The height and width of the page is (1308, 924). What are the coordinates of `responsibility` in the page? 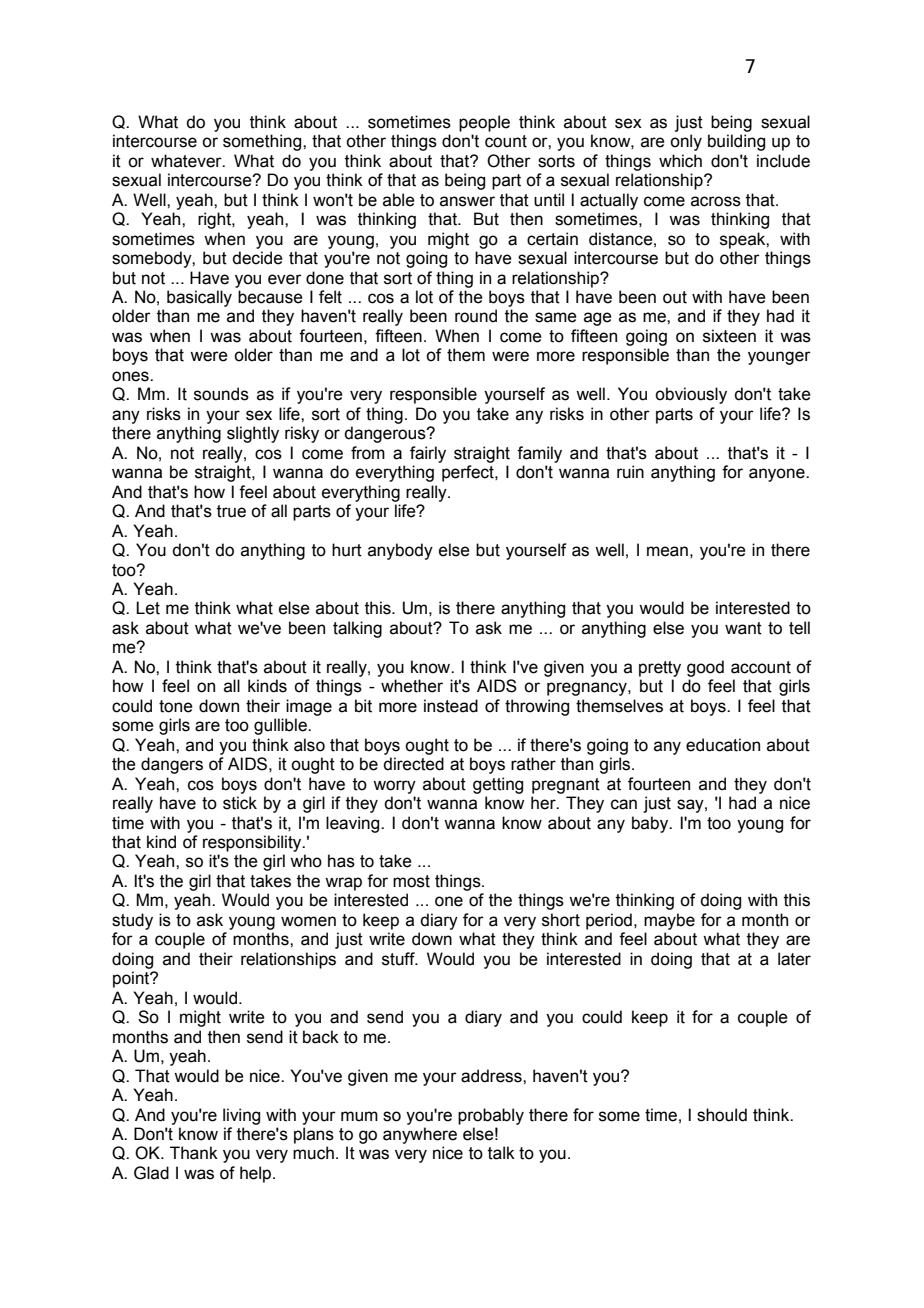 It's located at (253, 843).
